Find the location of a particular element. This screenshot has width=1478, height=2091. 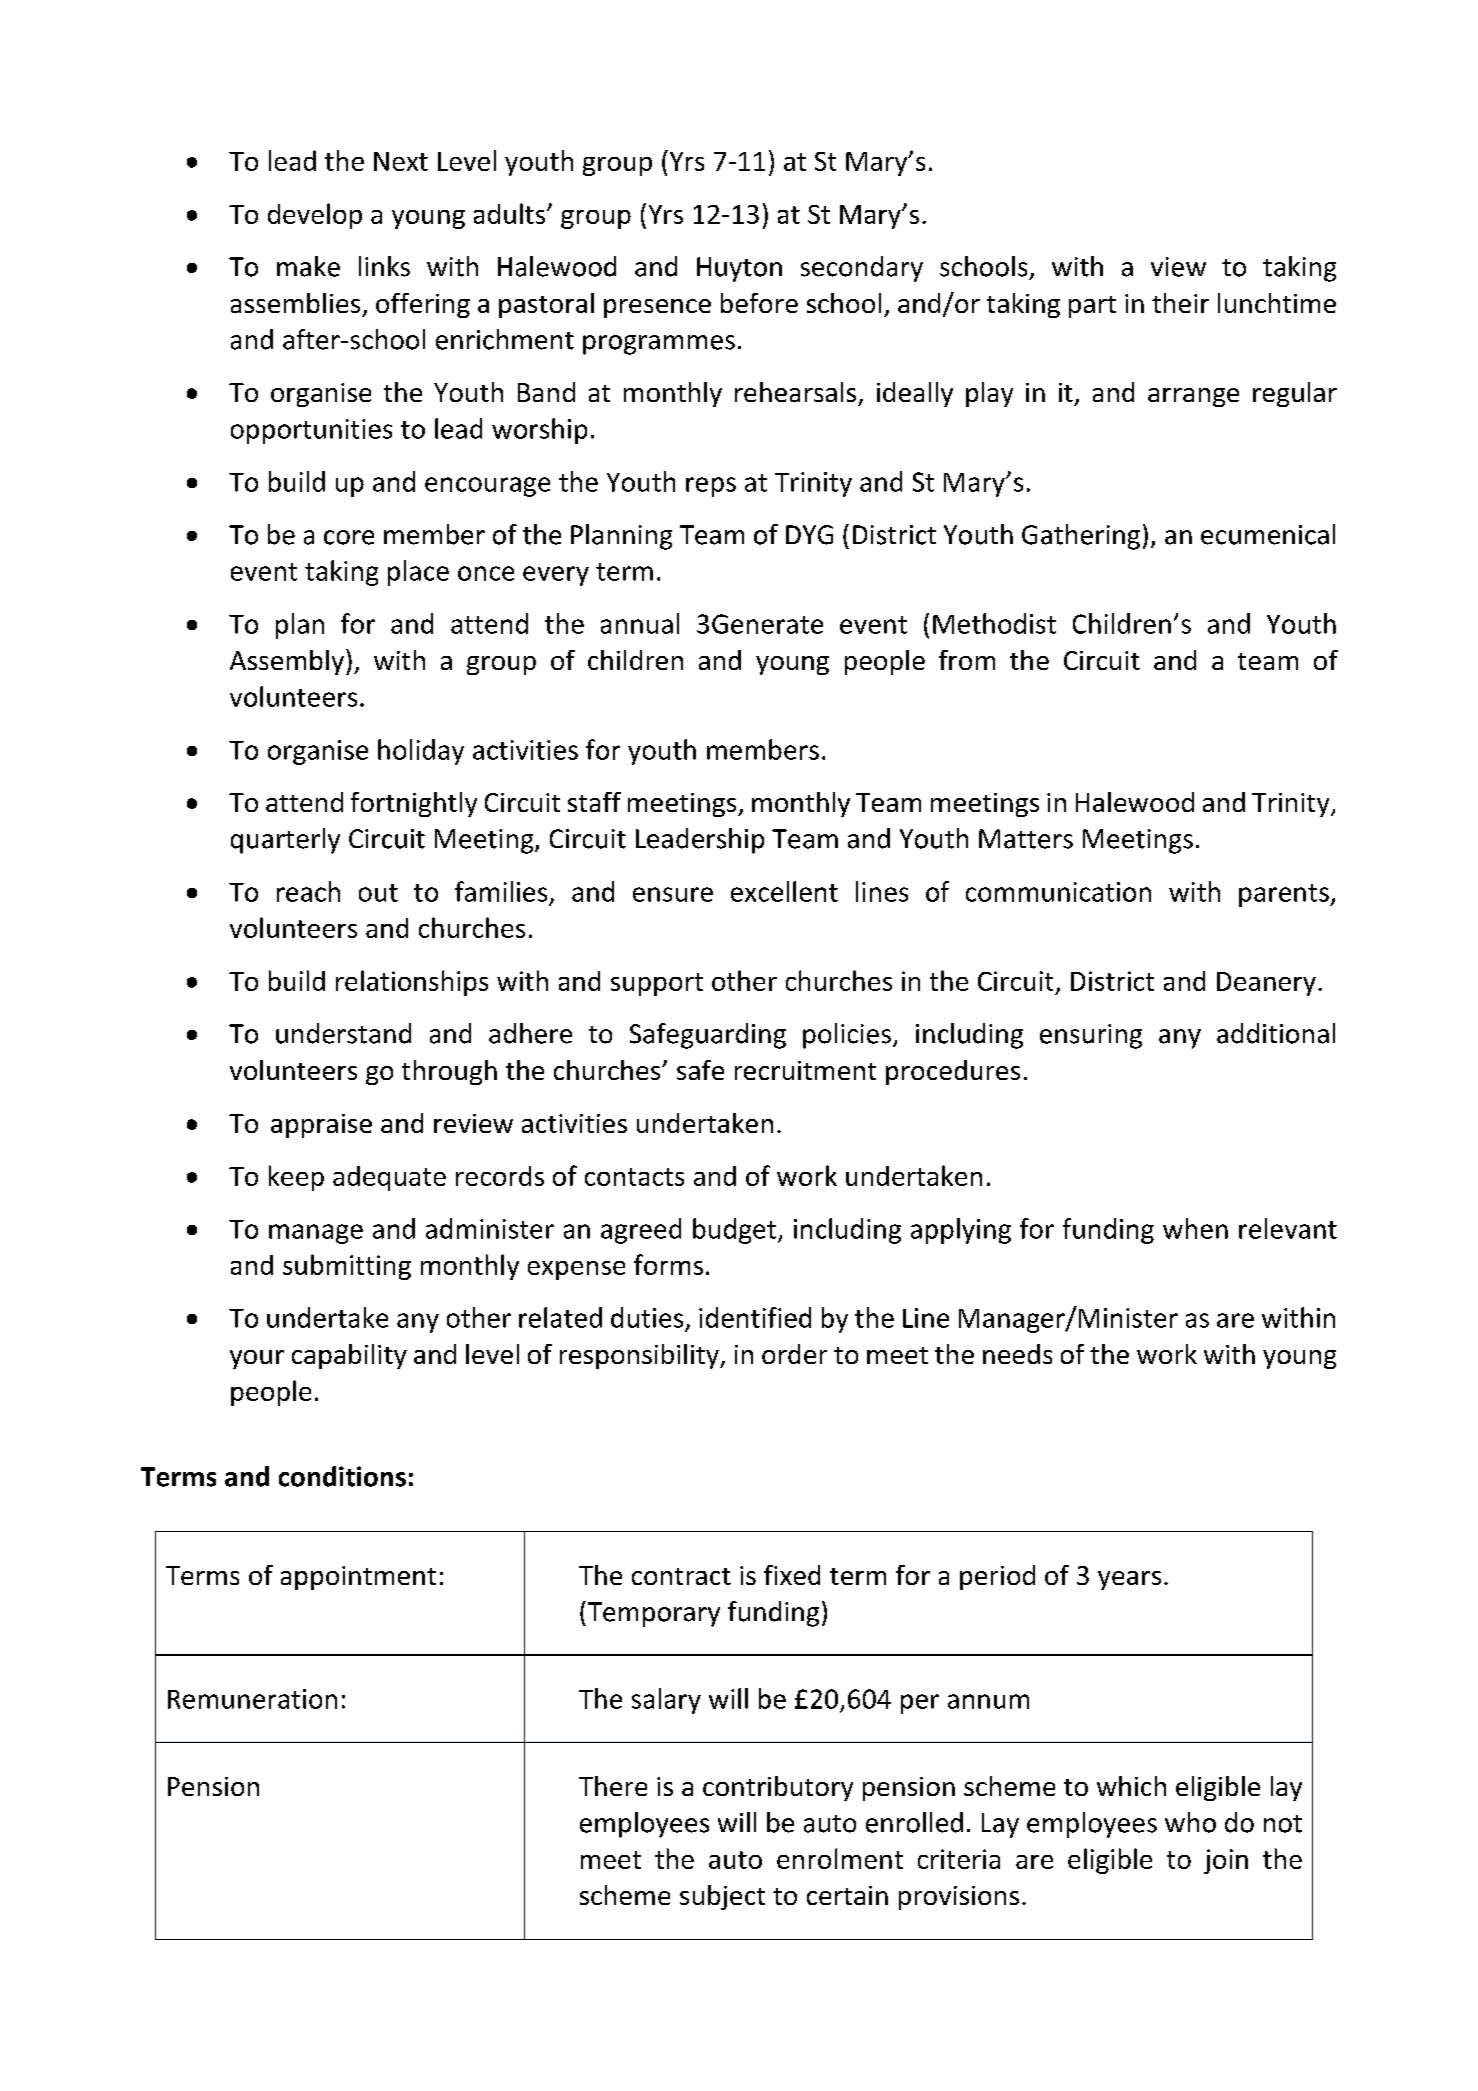

understand is located at coordinates (343, 1033).
